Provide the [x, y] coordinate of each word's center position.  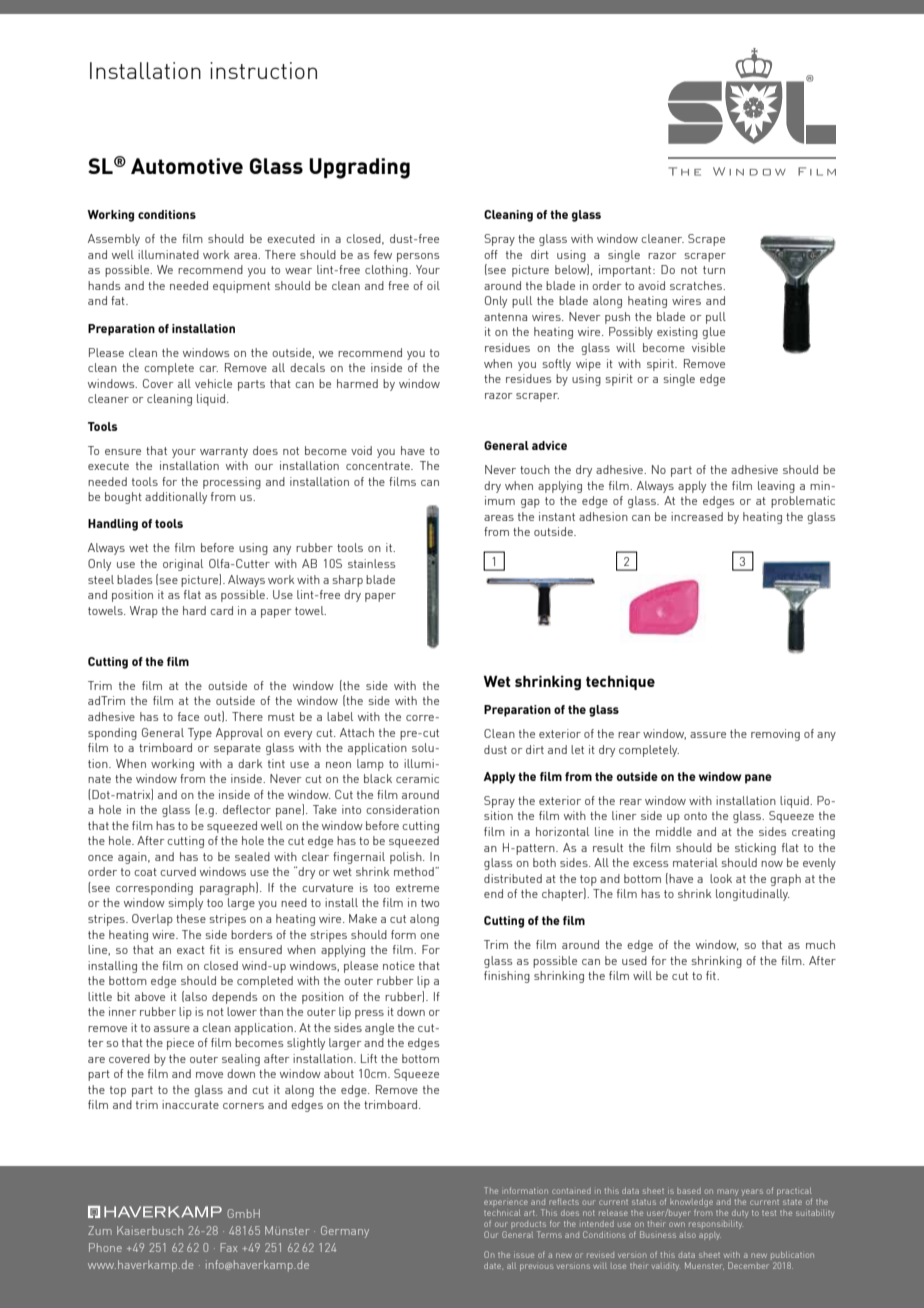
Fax [228, 1247]
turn [714, 270]
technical [502, 1213]
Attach [357, 732]
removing [775, 735]
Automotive [187, 166]
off [491, 254]
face [188, 716]
